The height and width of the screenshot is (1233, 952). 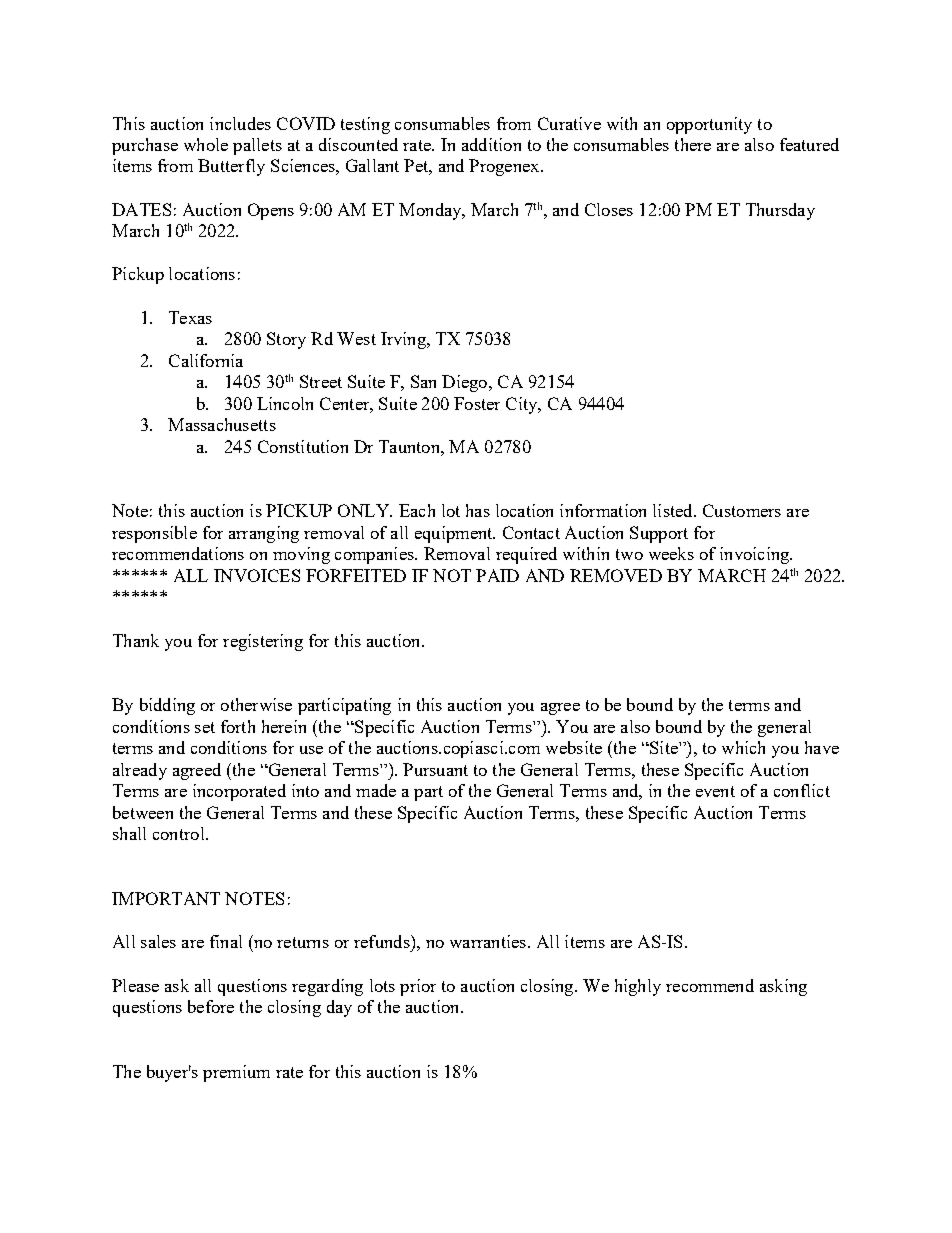 What do you see at coordinates (491, 144) in the screenshot?
I see `addition` at bounding box center [491, 144].
